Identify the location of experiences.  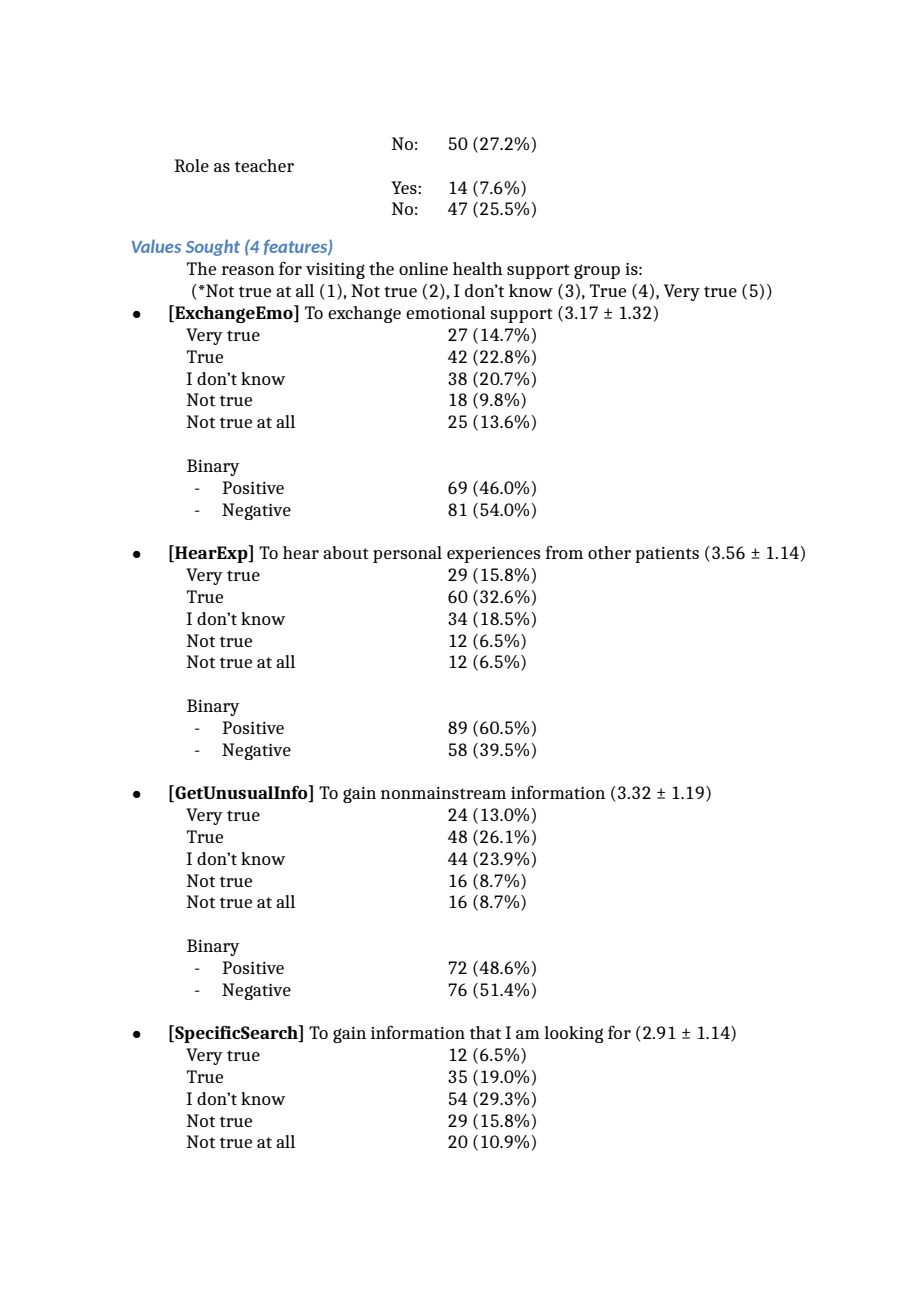
(493, 555).
